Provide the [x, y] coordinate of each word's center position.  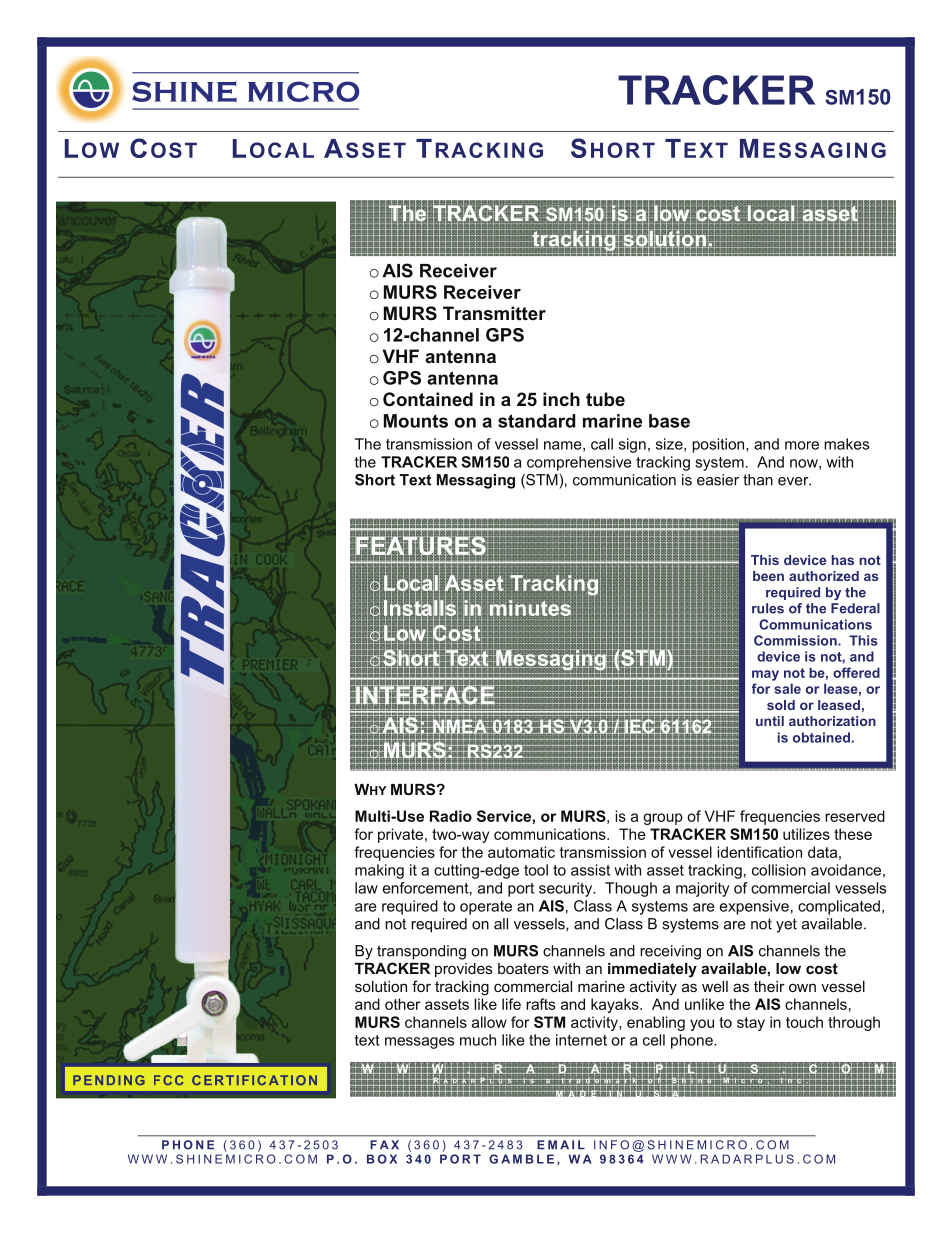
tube [605, 399]
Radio [451, 816]
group [663, 819]
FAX [384, 1145]
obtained [822, 737]
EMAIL [561, 1145]
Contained [428, 399]
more [802, 445]
